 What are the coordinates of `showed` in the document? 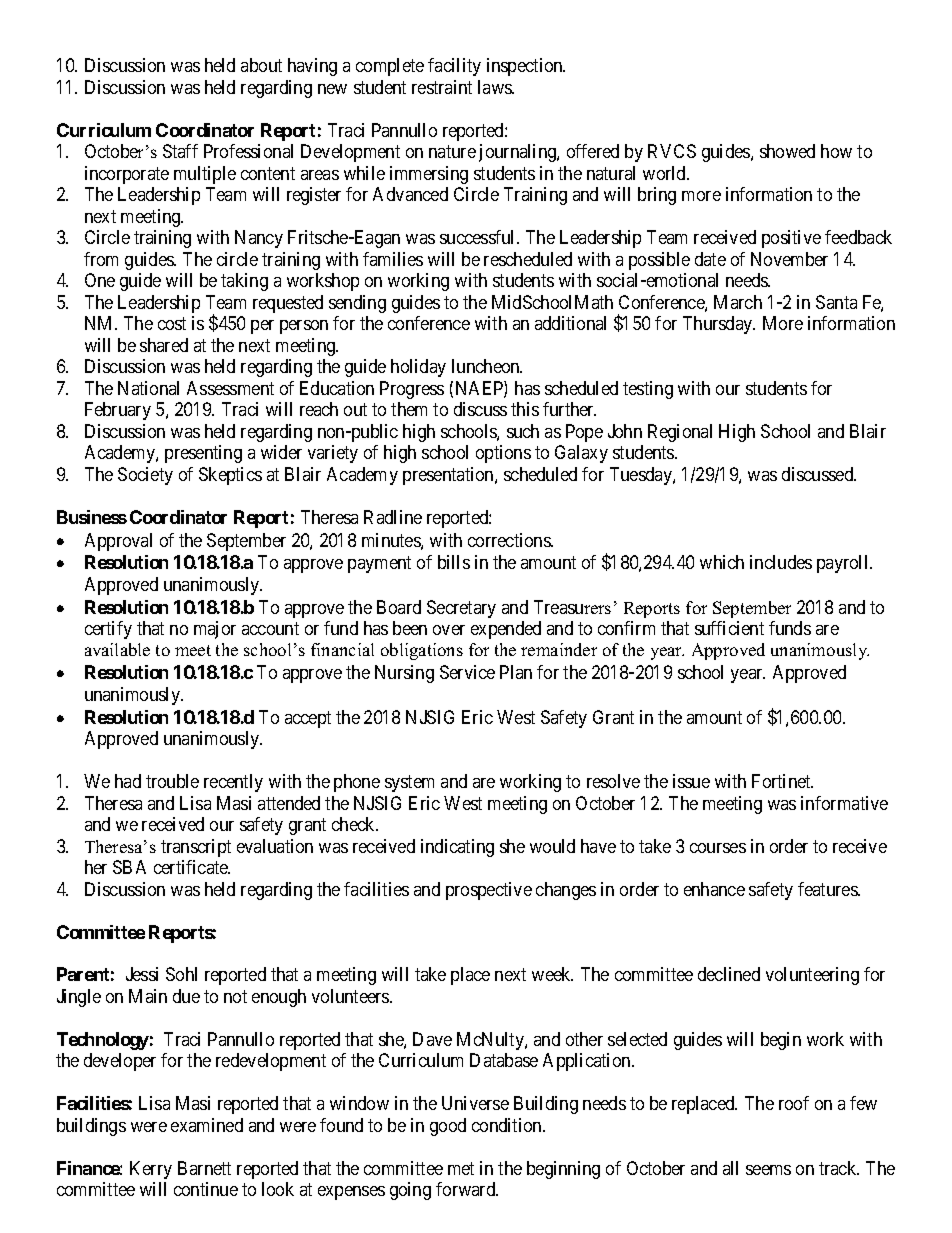 It's located at (787, 151).
